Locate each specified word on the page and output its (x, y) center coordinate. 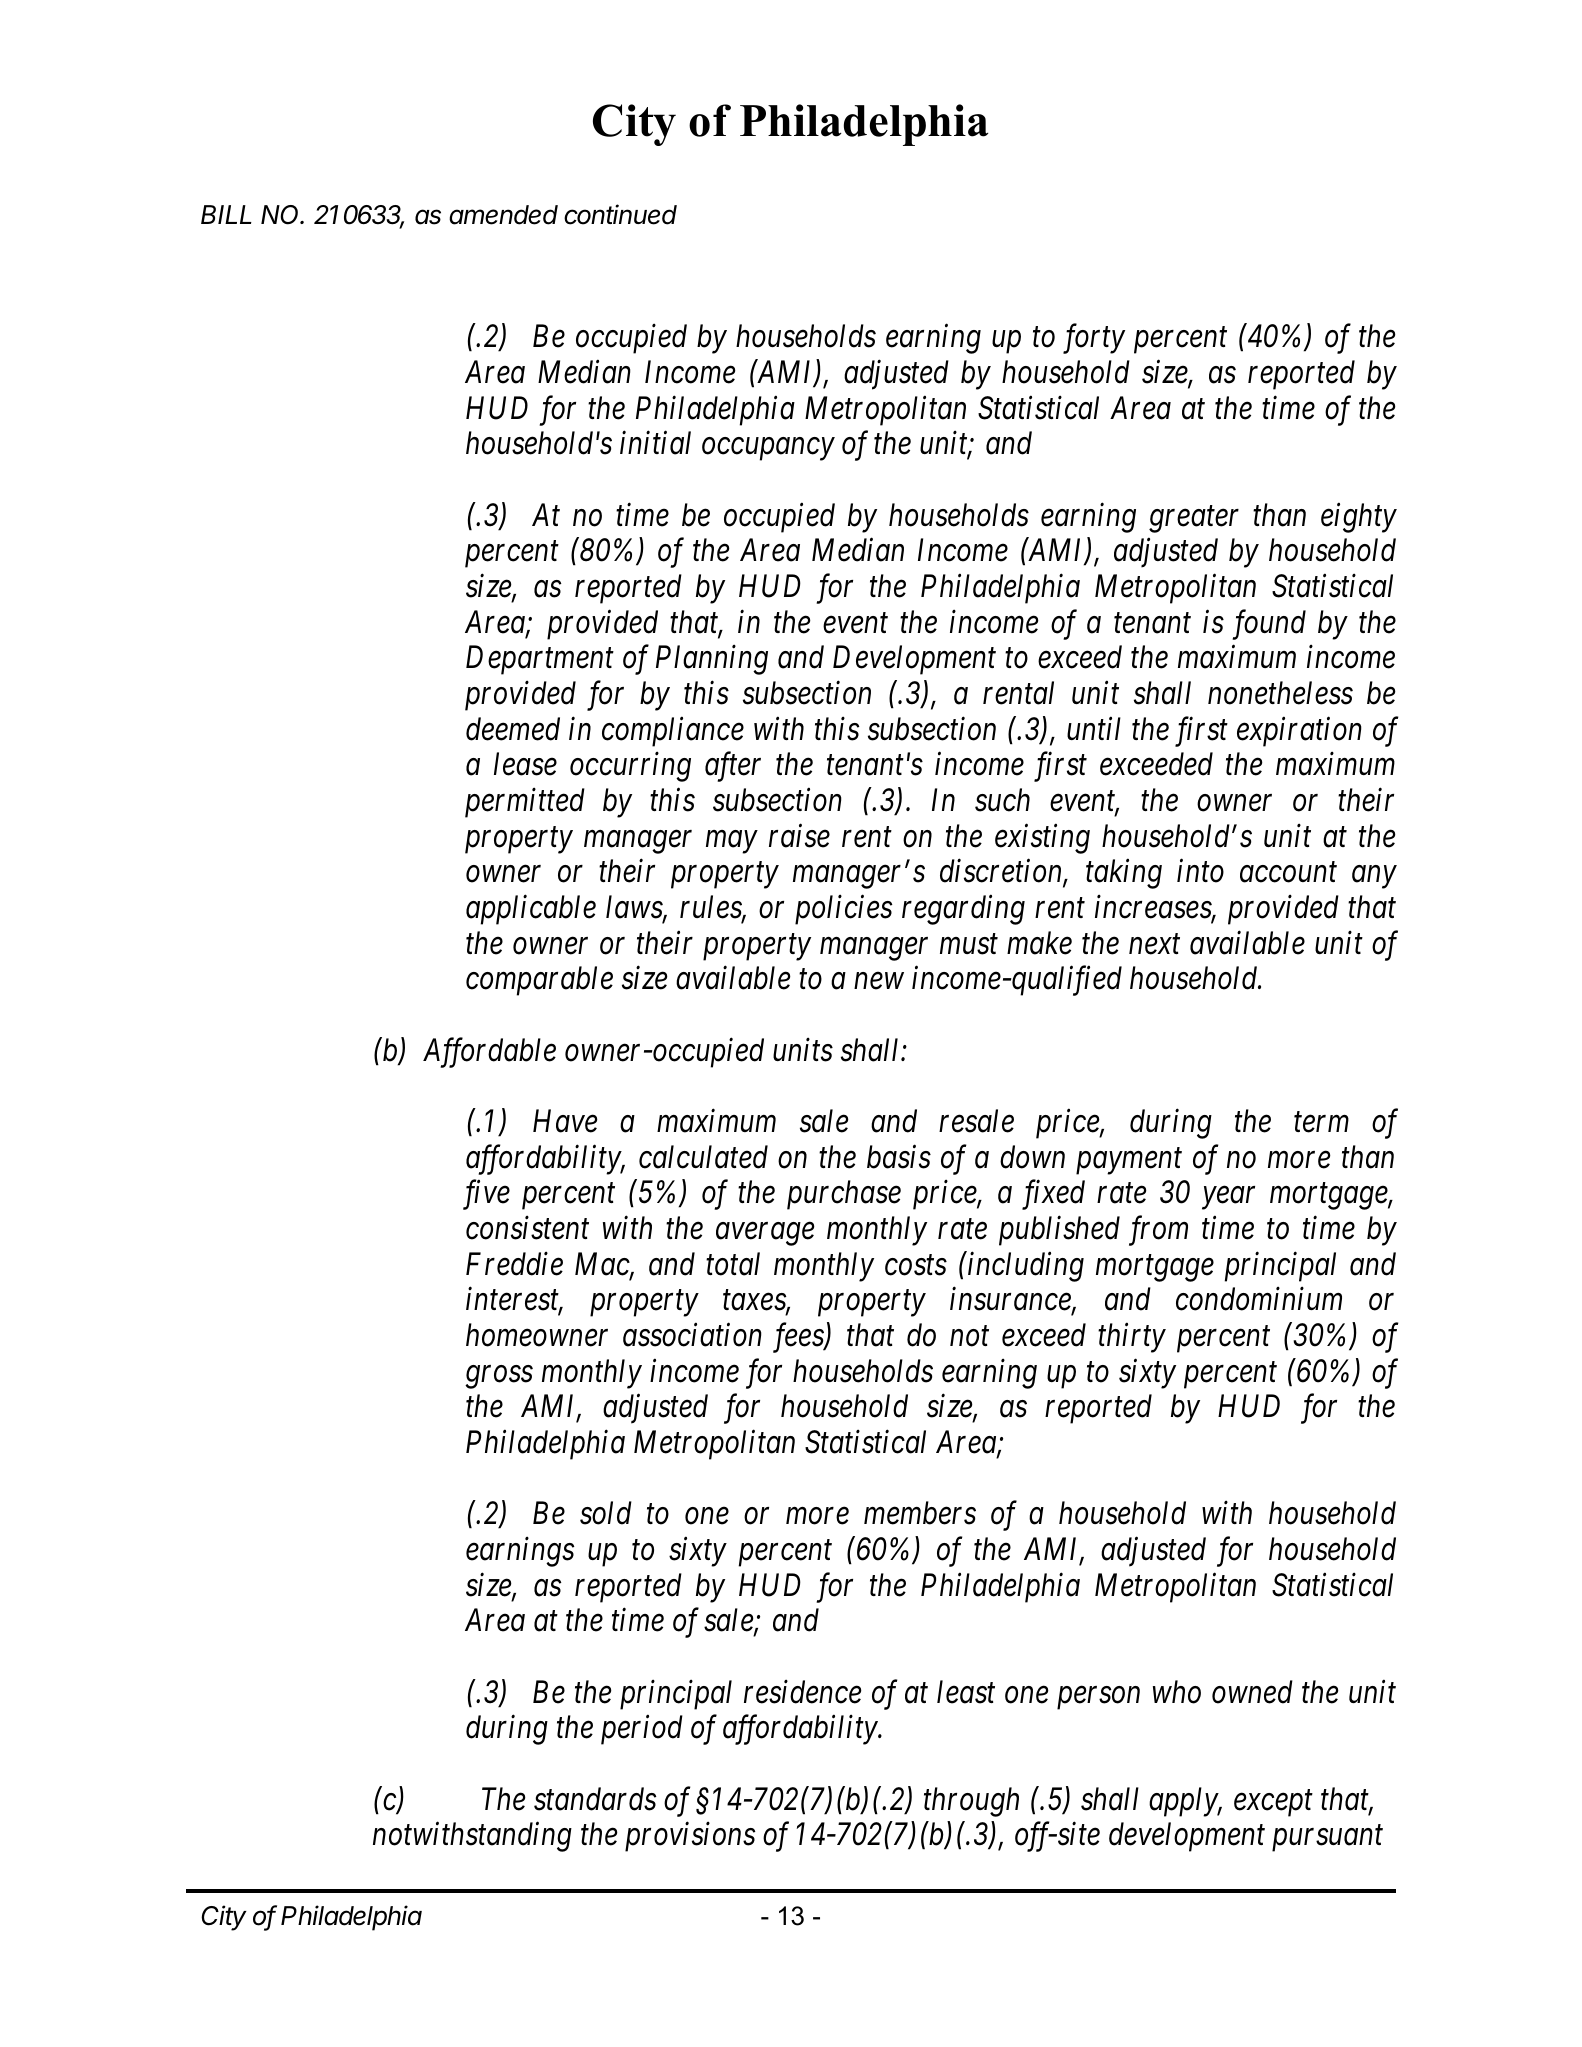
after (733, 767)
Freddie (514, 1264)
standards (595, 1799)
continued (620, 214)
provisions (690, 1837)
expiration (1299, 732)
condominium (1259, 1299)
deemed (513, 729)
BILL (226, 214)
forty (1094, 339)
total (733, 1264)
